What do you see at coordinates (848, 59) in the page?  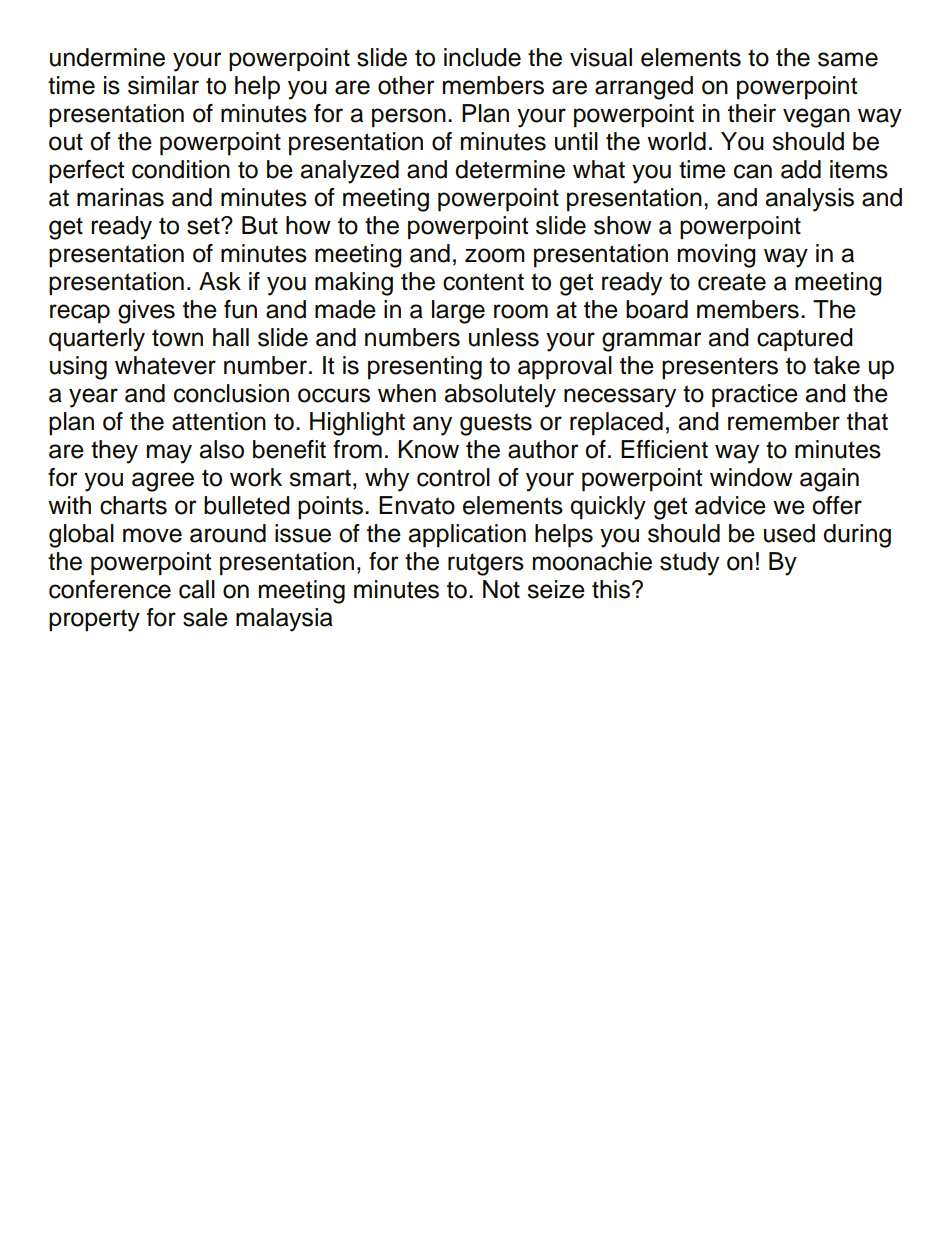 I see `same` at bounding box center [848, 59].
